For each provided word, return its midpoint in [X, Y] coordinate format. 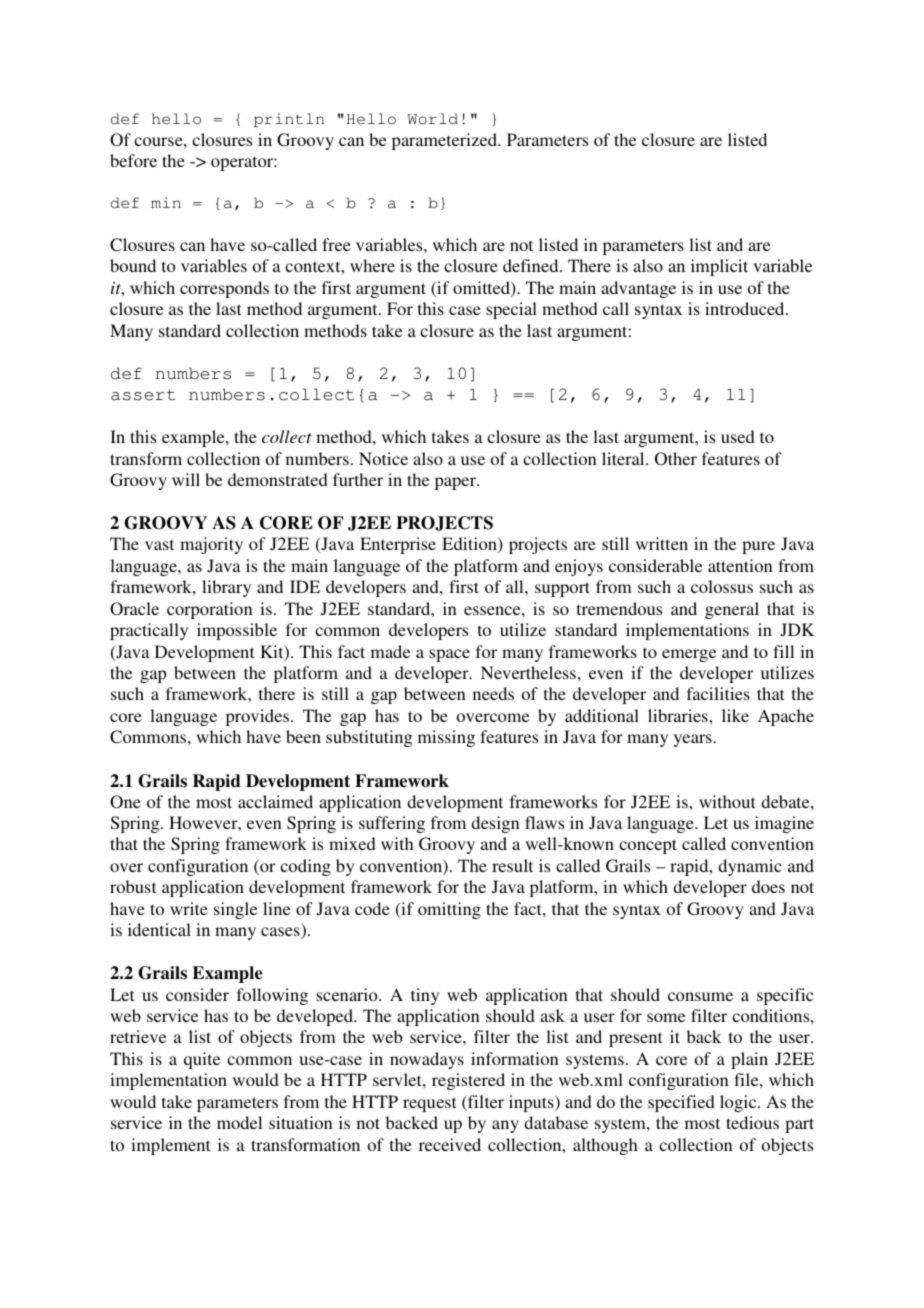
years [694, 740]
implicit [719, 267]
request [429, 1104]
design [495, 824]
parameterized [445, 141]
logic [739, 1103]
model [239, 1122]
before [133, 160]
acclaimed [275, 801]
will [186, 479]
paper [457, 483]
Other [676, 459]
